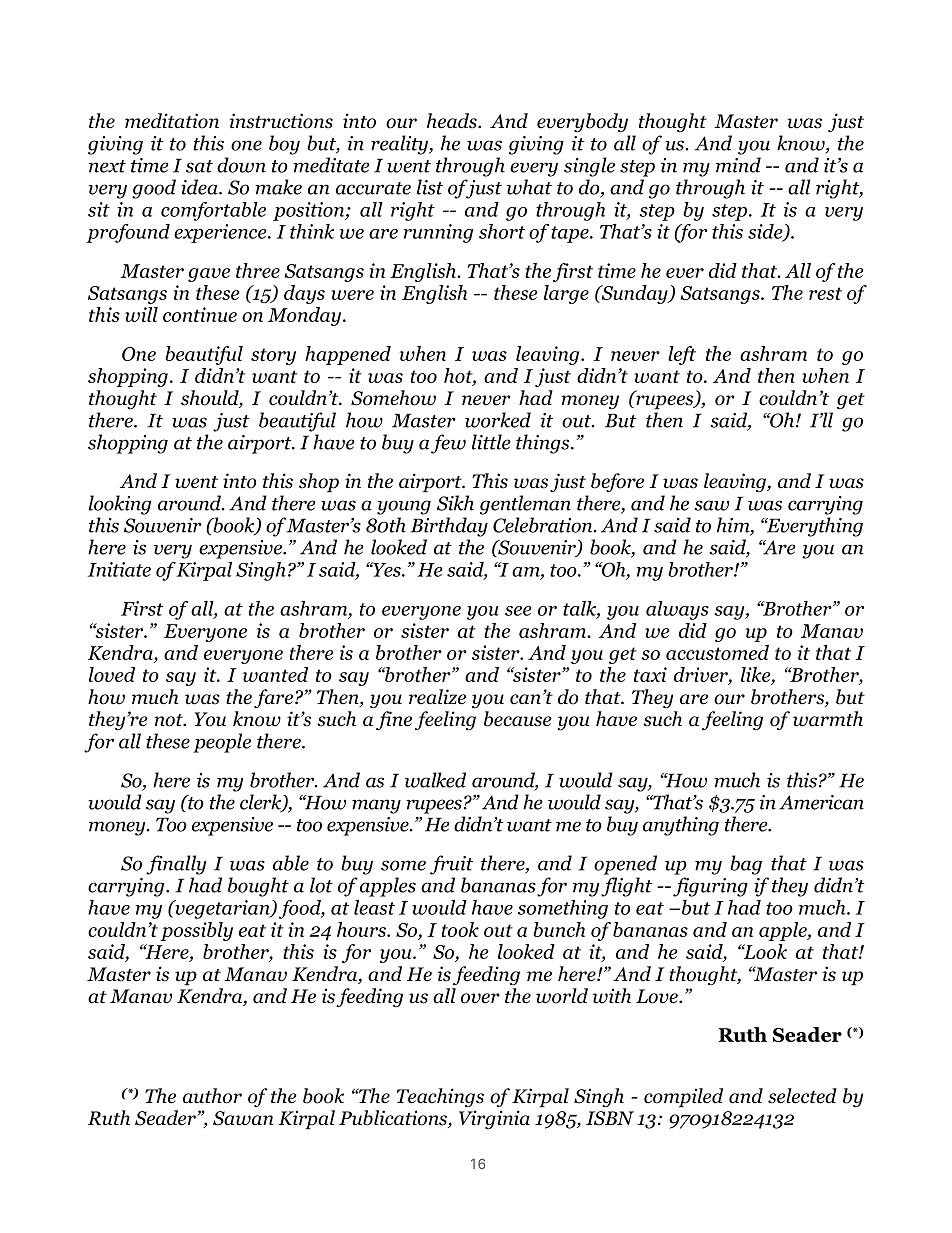  Describe the element at coordinates (119, 569) in the image. I see `Initiate` at that location.
